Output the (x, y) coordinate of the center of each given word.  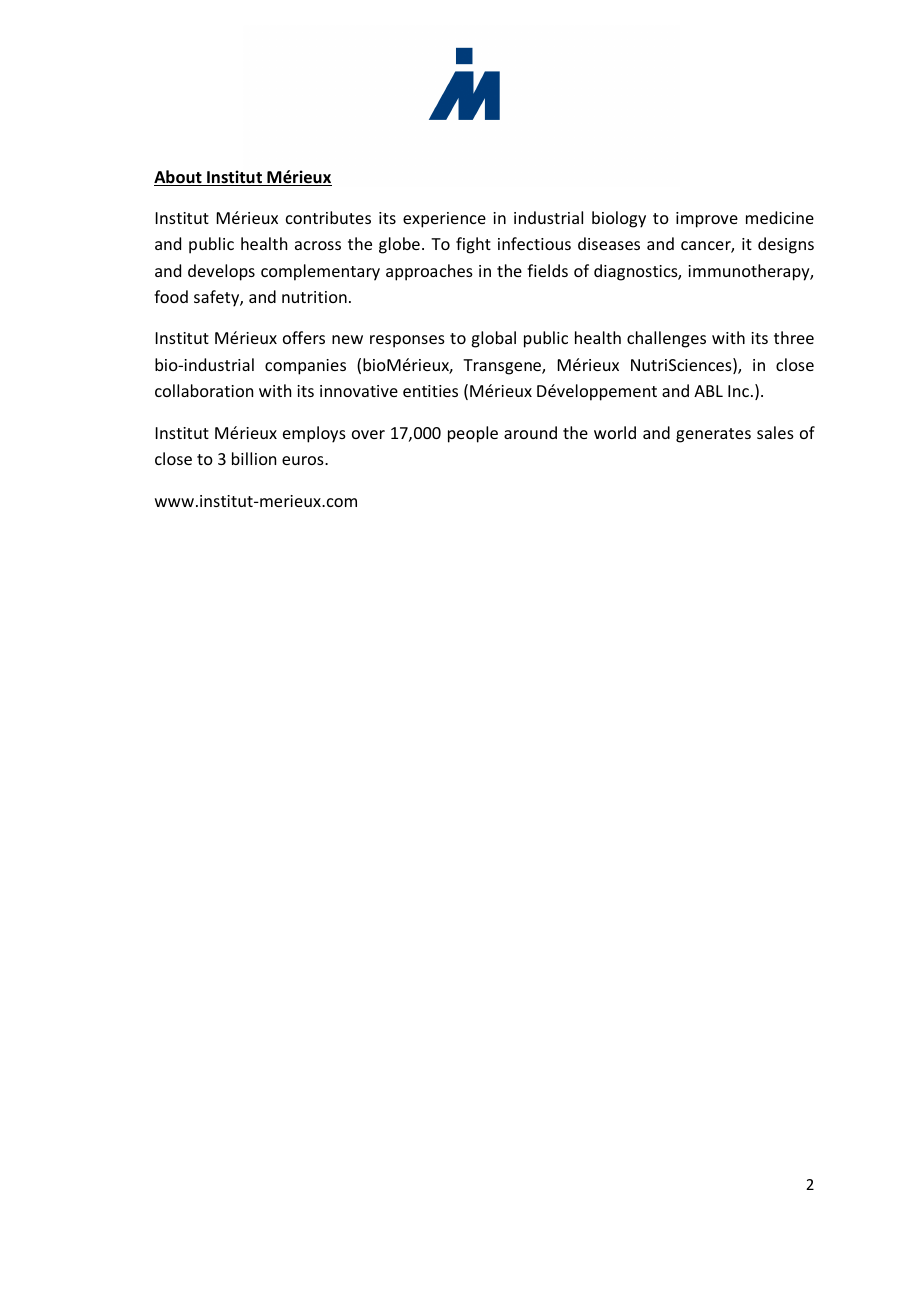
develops (221, 272)
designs (786, 245)
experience (444, 220)
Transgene (503, 367)
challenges (666, 339)
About (179, 178)
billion (254, 458)
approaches (429, 272)
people (473, 434)
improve (707, 220)
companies (305, 367)
